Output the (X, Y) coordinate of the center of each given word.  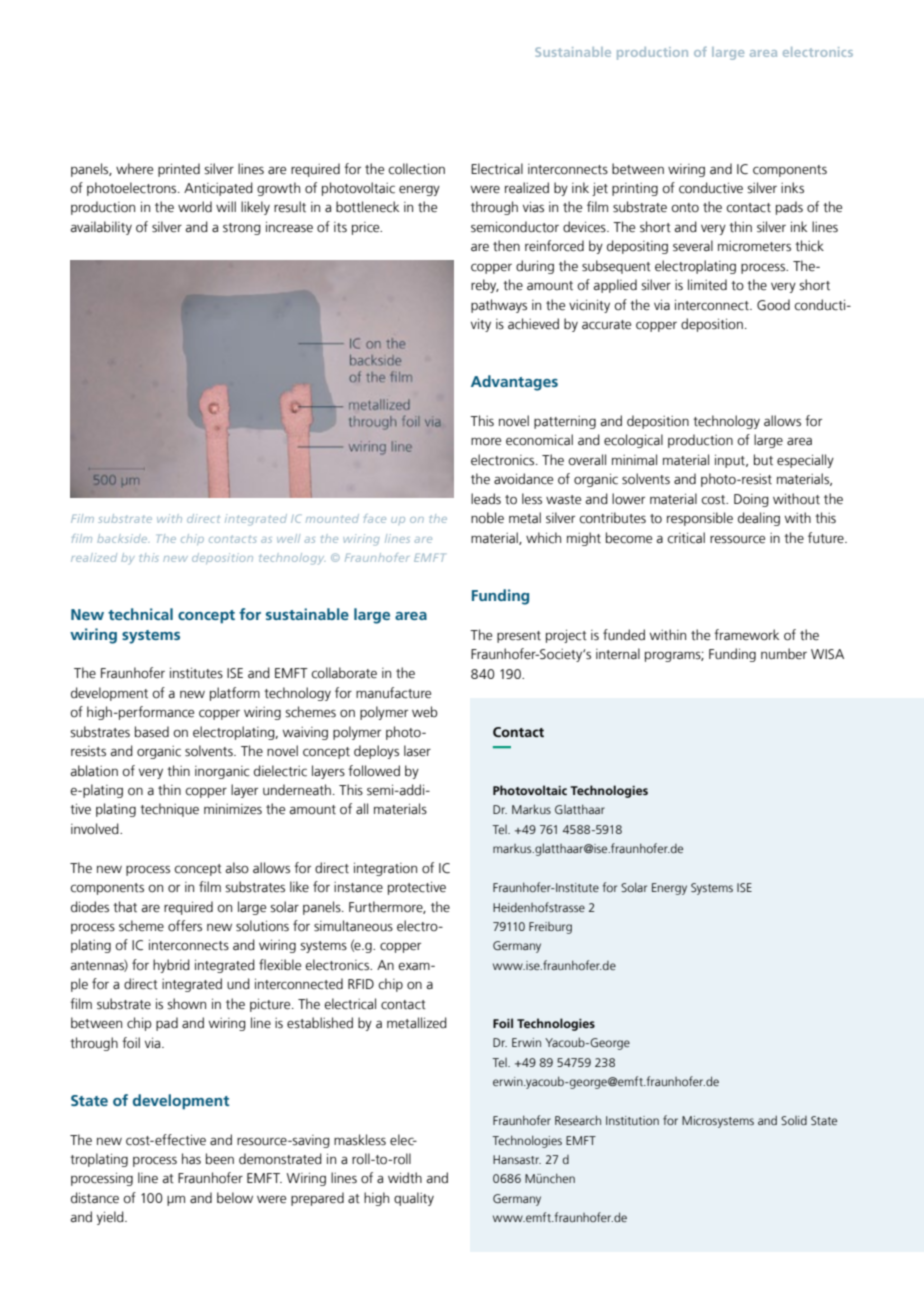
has (191, 1159)
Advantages (514, 383)
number (784, 654)
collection (416, 169)
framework (746, 635)
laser (417, 751)
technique (169, 810)
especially (805, 461)
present (519, 637)
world (195, 207)
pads (789, 208)
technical (140, 614)
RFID (361, 984)
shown (186, 1004)
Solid (794, 1120)
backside (123, 538)
